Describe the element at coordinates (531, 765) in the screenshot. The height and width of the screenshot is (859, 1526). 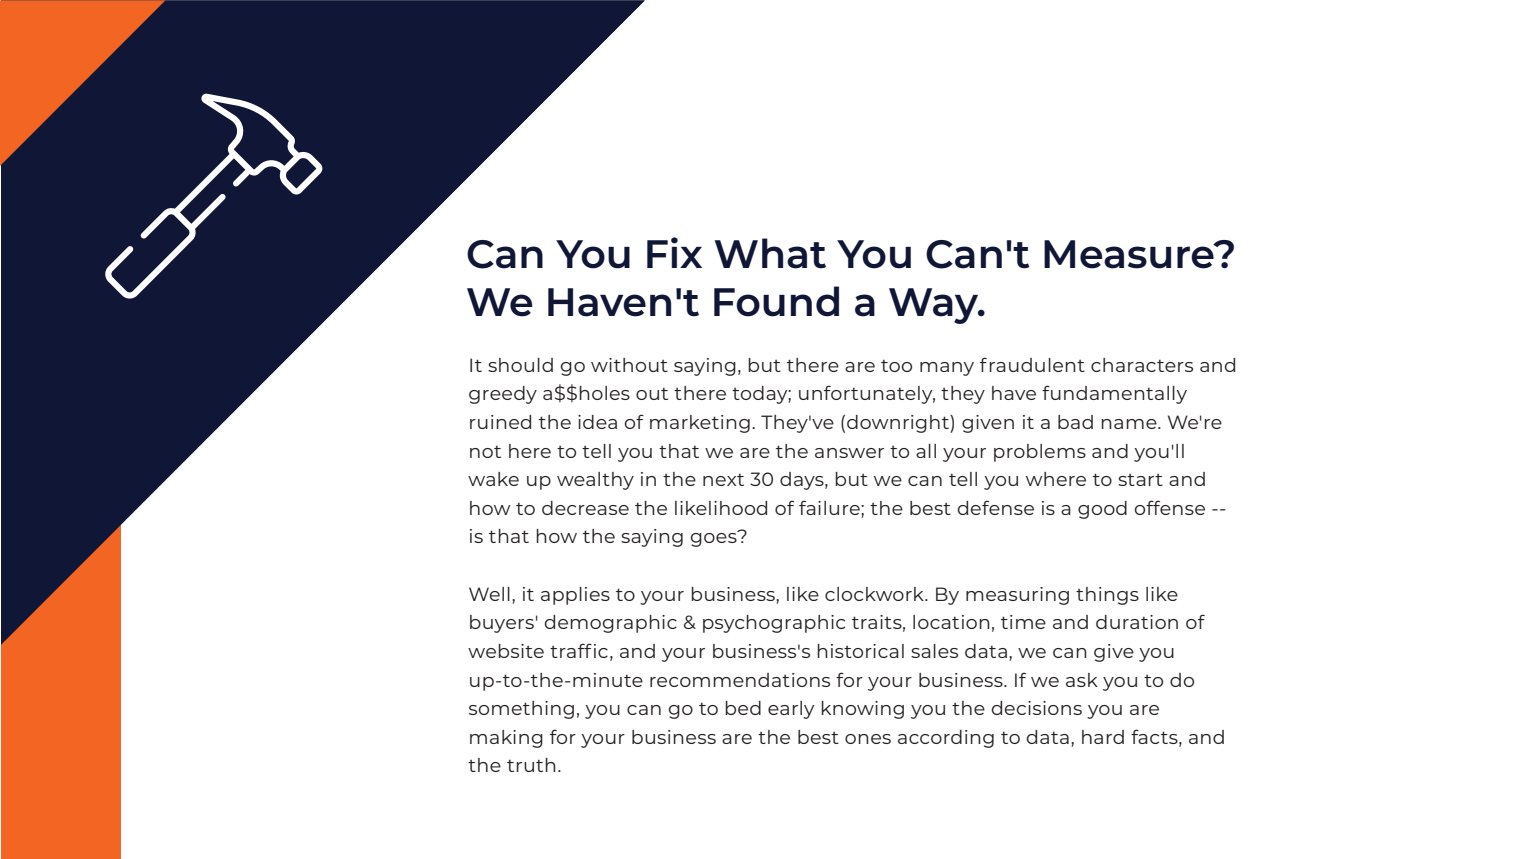
I see `truth` at that location.
